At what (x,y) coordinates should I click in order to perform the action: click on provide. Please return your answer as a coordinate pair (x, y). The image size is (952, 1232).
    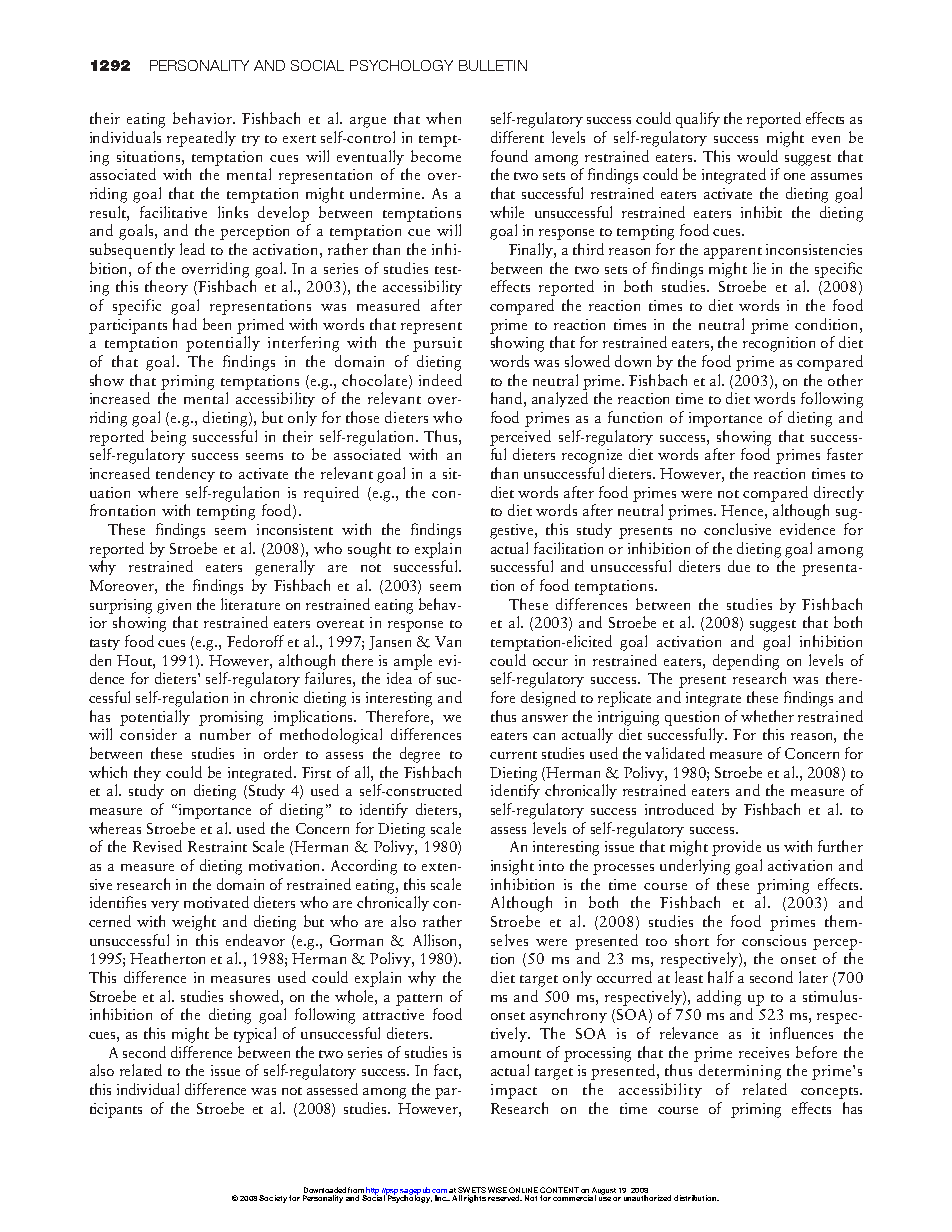
    Looking at the image, I should click on (736, 848).
